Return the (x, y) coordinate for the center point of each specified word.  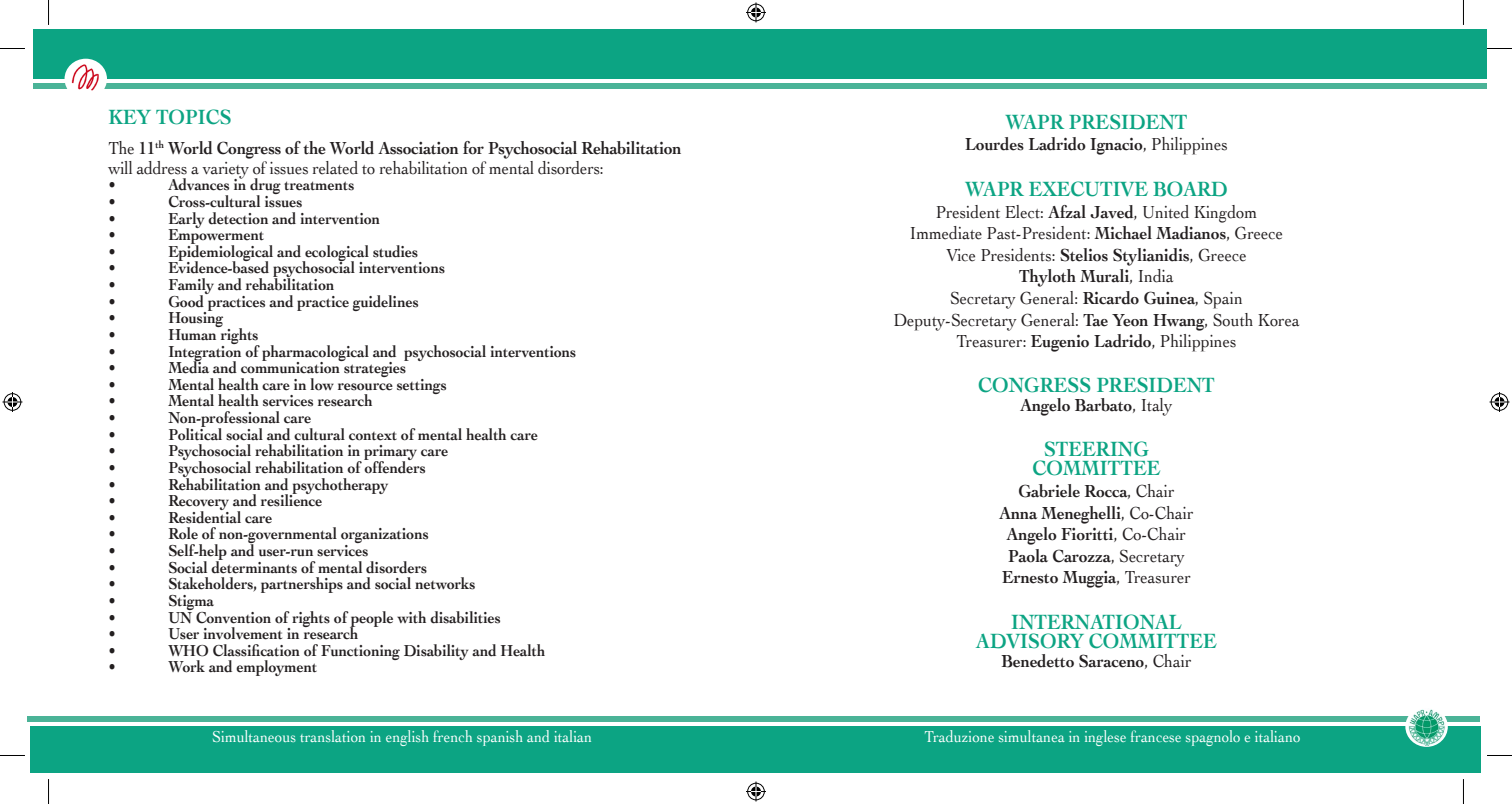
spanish (500, 738)
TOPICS (193, 117)
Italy (1157, 407)
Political (195, 433)
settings (421, 386)
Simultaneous (254, 736)
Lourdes (994, 144)
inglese (1105, 738)
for (473, 148)
